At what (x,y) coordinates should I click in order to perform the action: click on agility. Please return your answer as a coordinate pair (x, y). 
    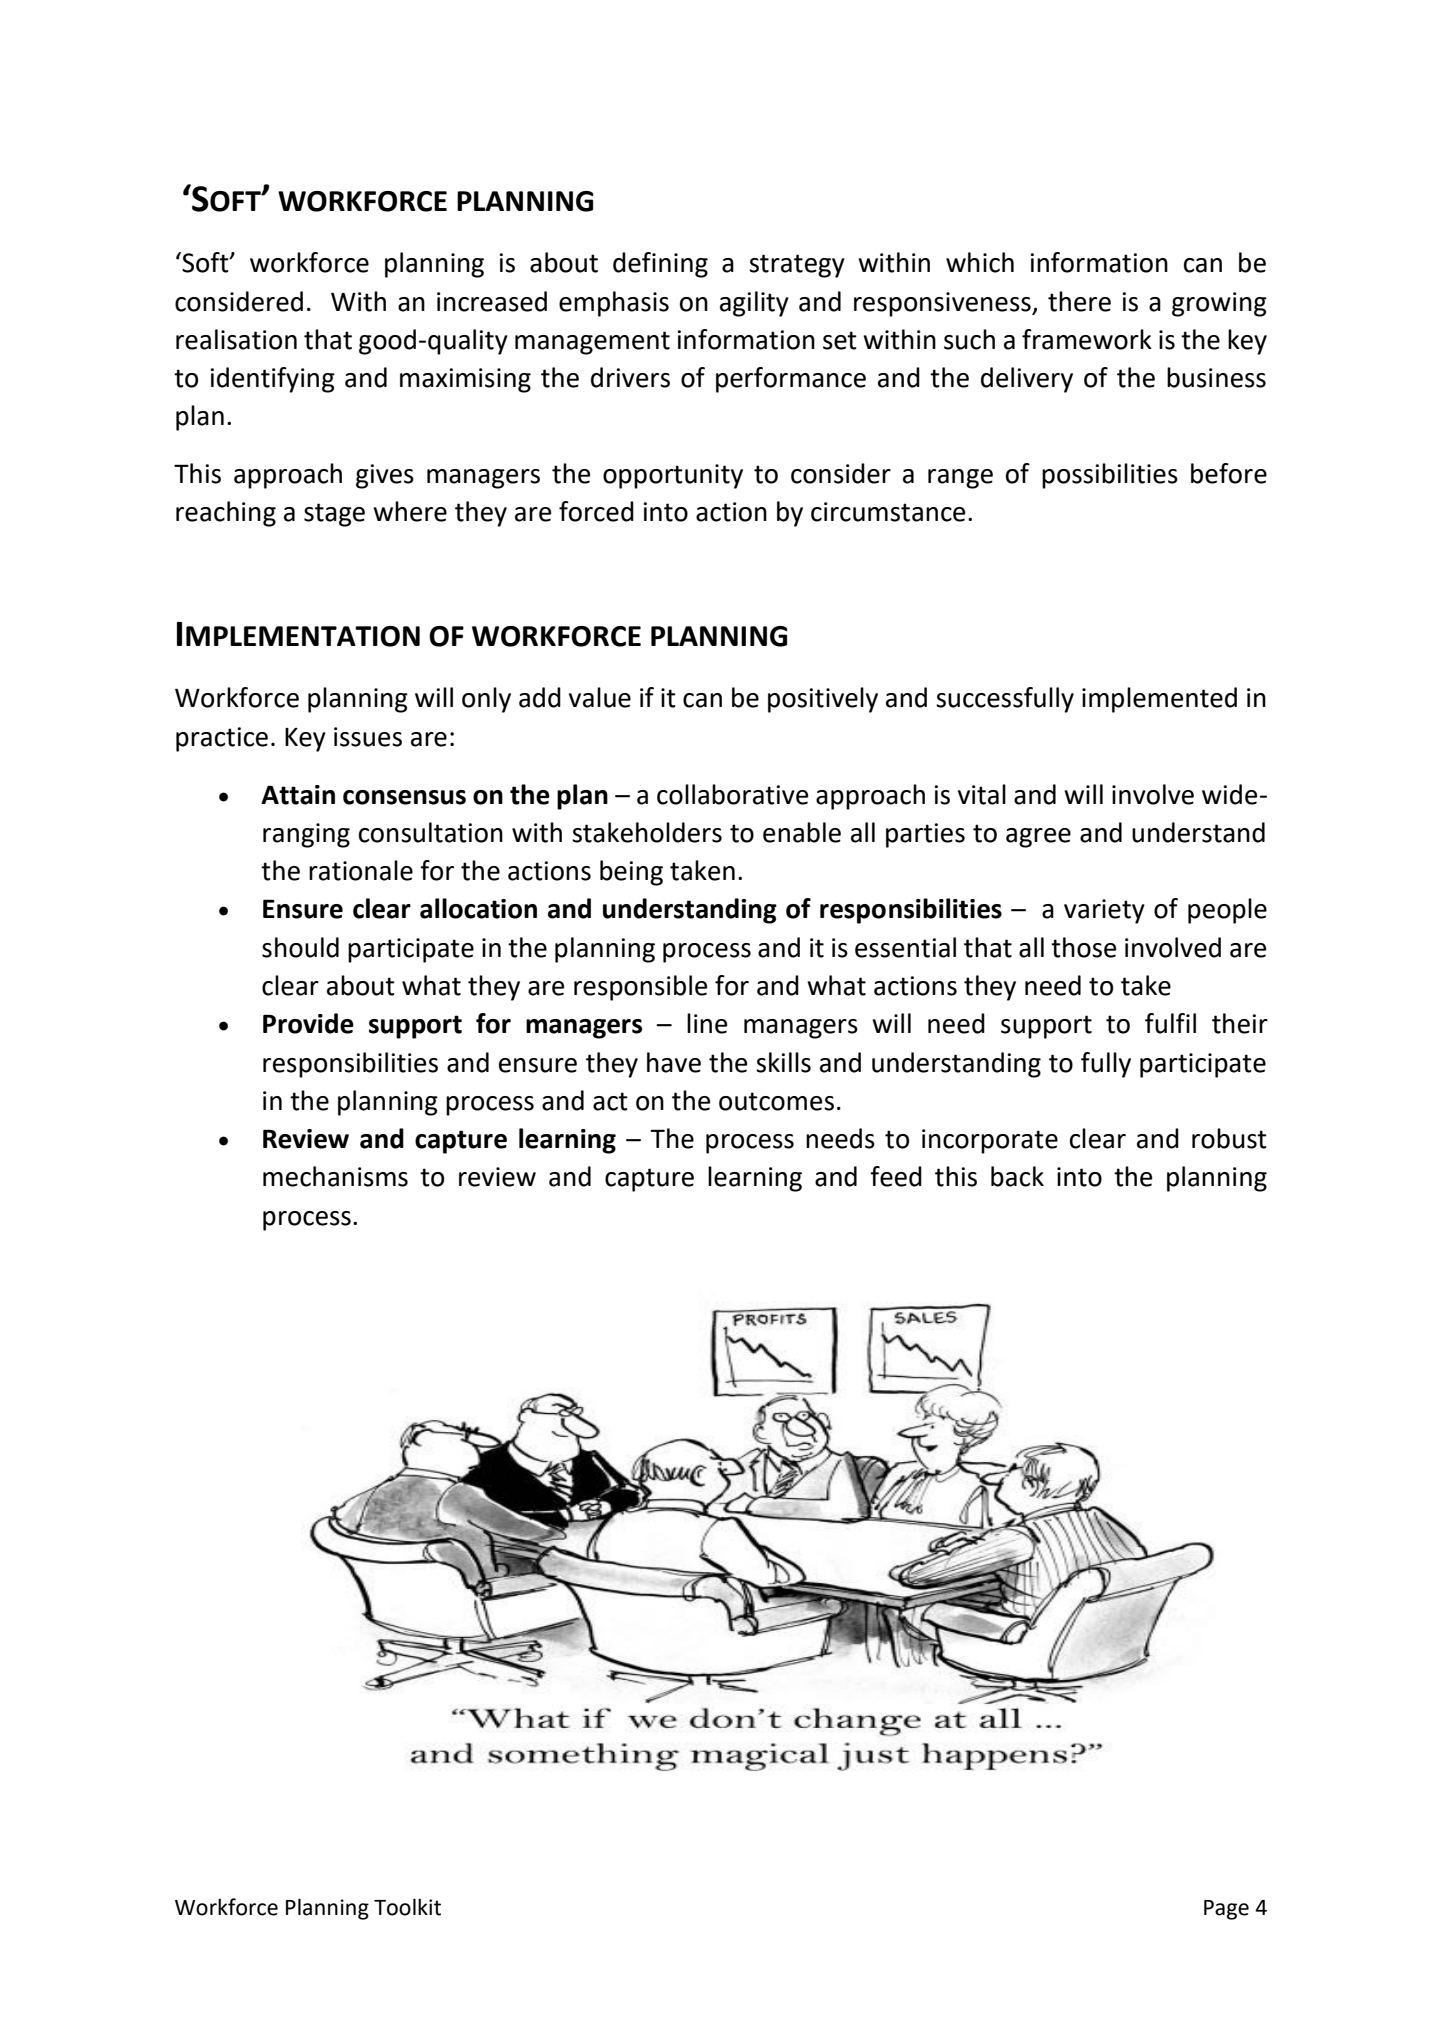
    Looking at the image, I should click on (754, 304).
